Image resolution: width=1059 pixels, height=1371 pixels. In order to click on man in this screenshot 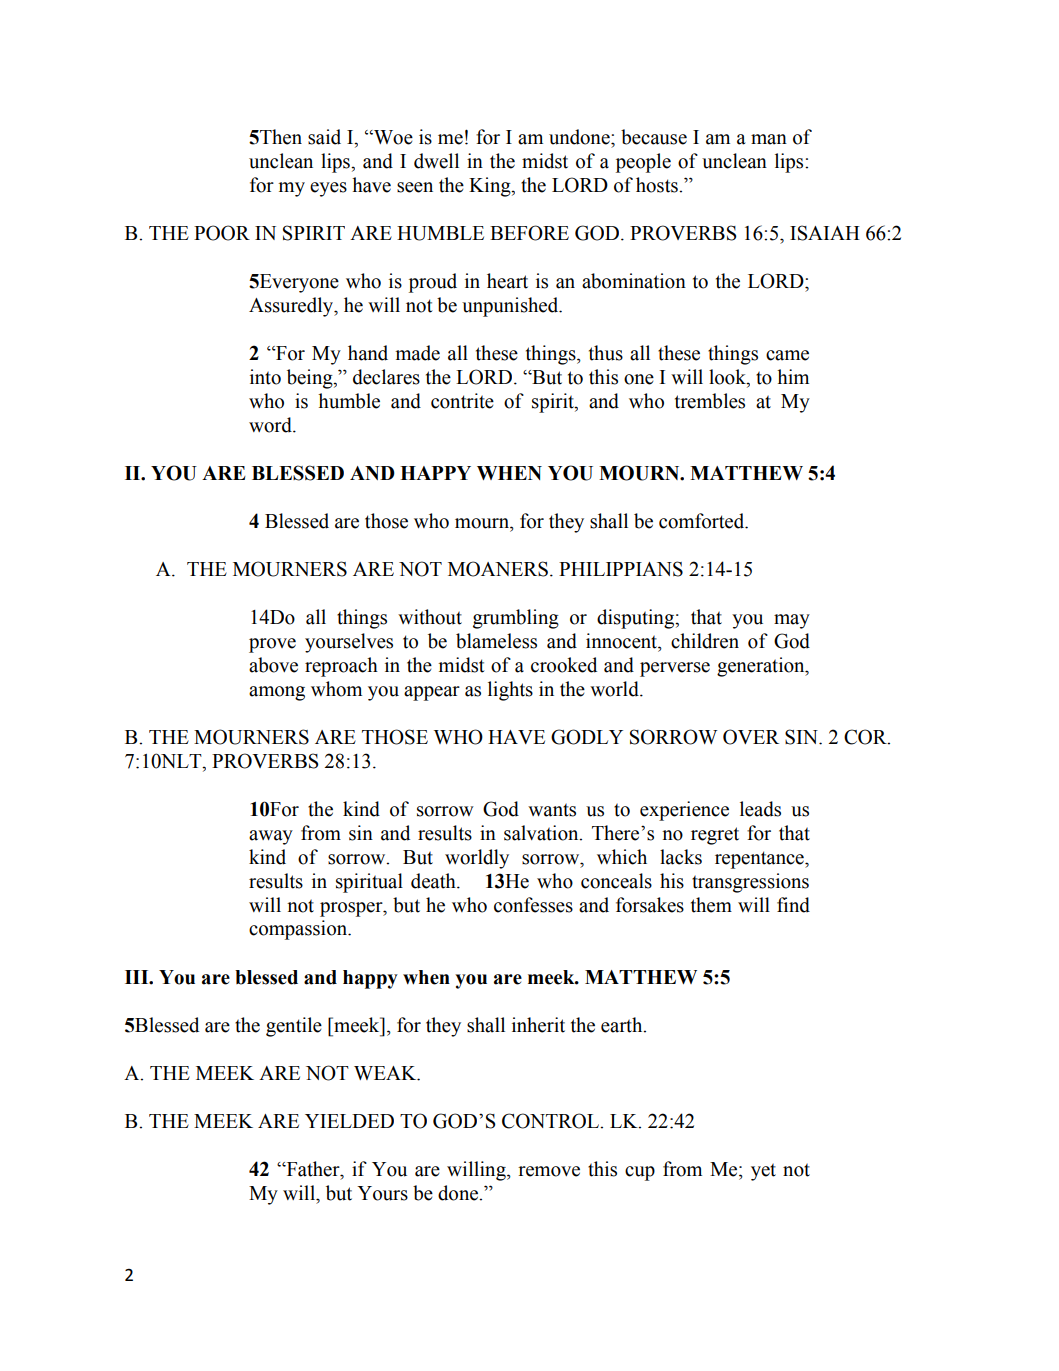, I will do `click(769, 139)`.
